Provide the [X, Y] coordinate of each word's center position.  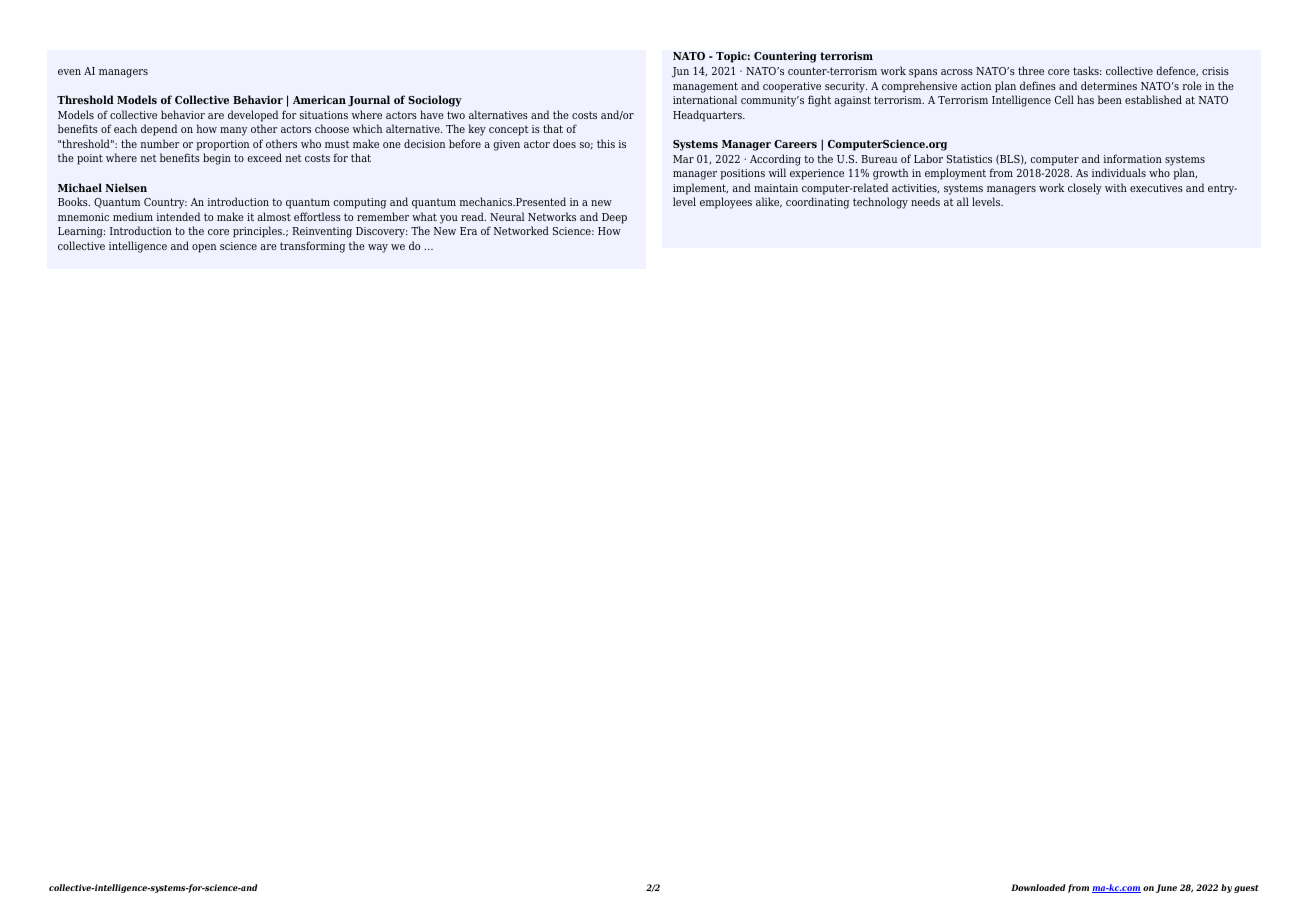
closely [1085, 189]
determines [1109, 85]
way [378, 248]
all [963, 201]
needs [925, 201]
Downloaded [1038, 887]
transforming [312, 247]
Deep [614, 218]
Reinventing [322, 232]
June [1166, 888]
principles [258, 232]
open [204, 248]
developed [253, 116]
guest [1246, 889]
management [705, 87]
